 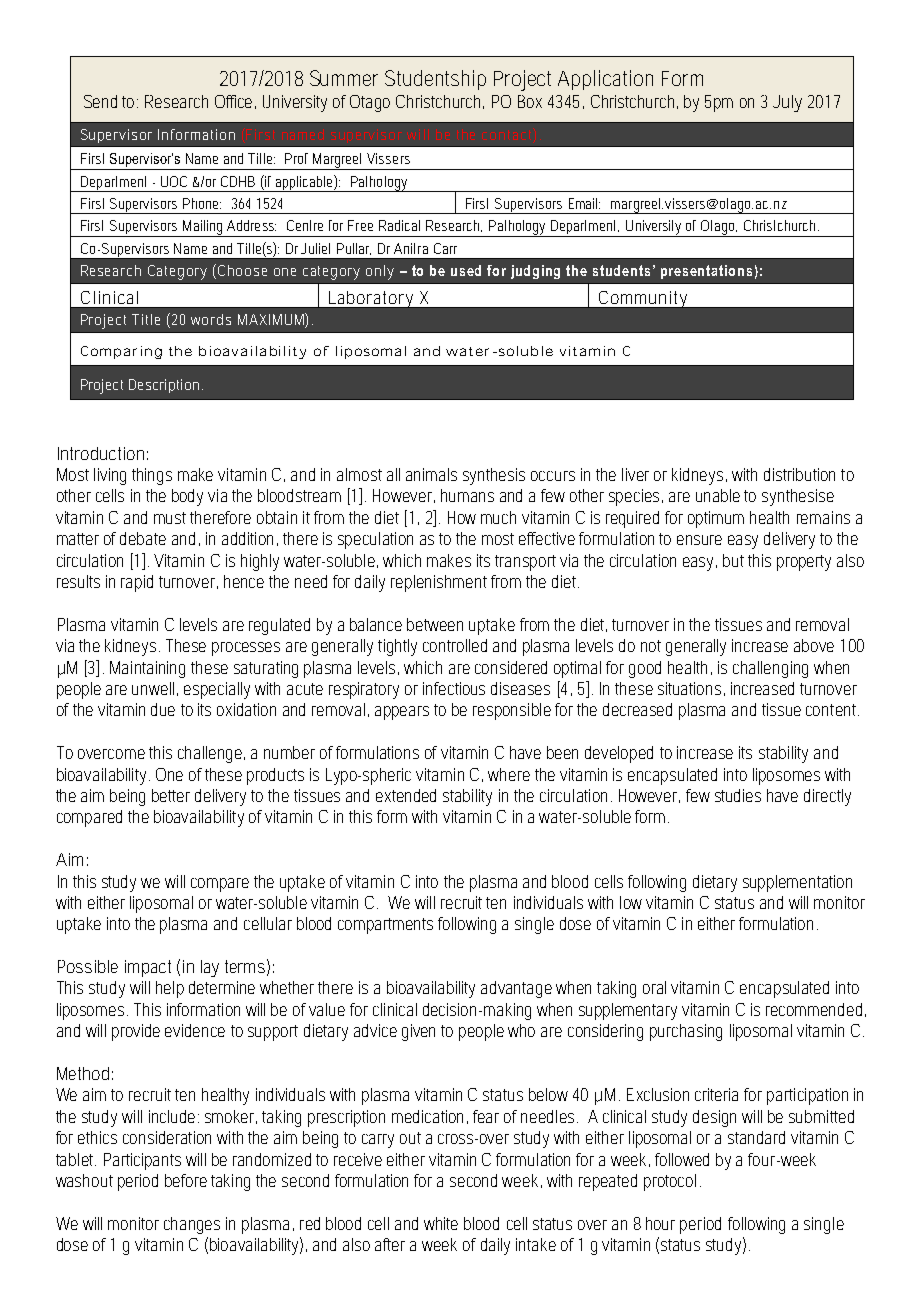 I want to click on white, so click(x=441, y=1223).
